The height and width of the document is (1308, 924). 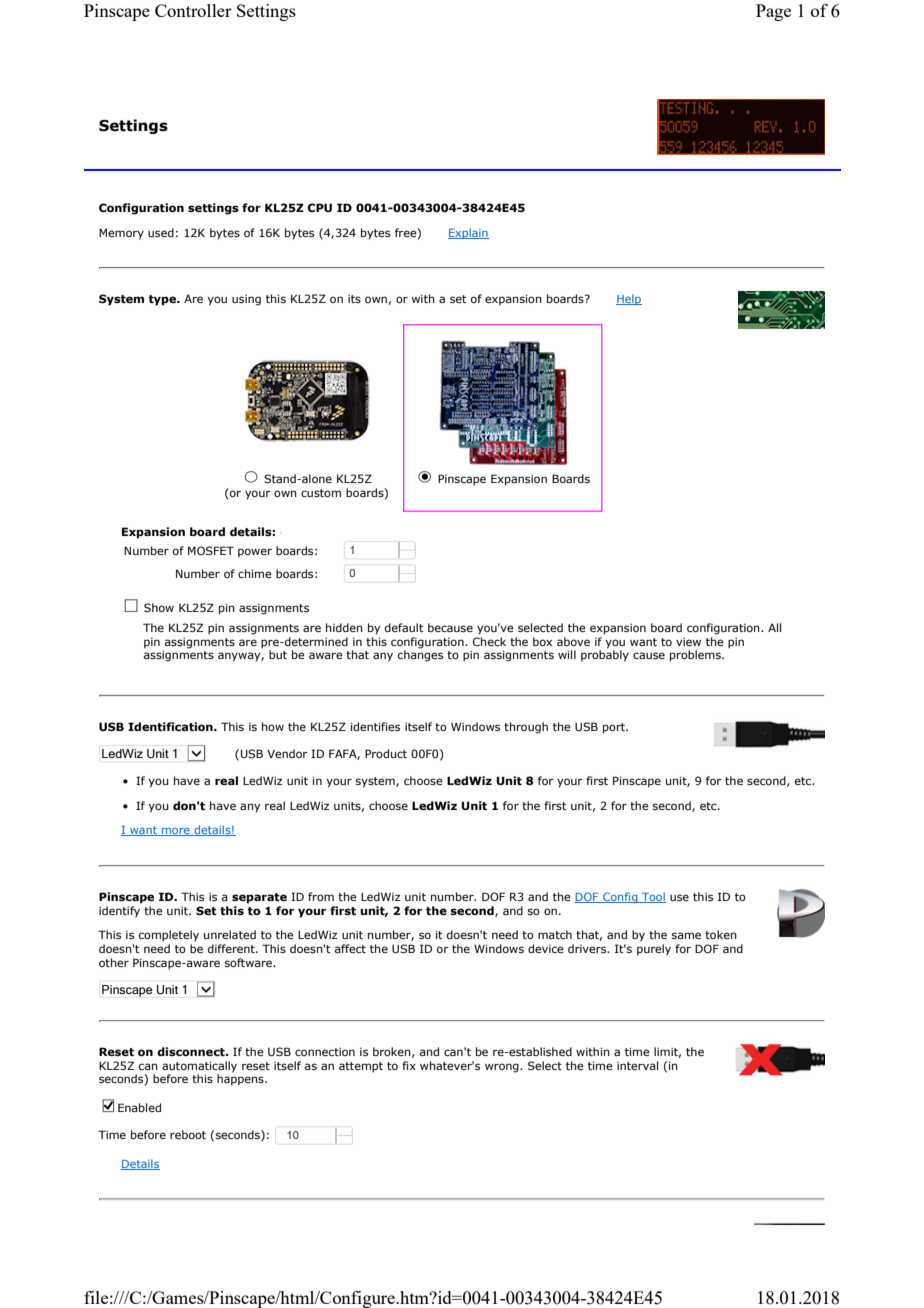 What do you see at coordinates (468, 233) in the document?
I see `Explain` at bounding box center [468, 233].
